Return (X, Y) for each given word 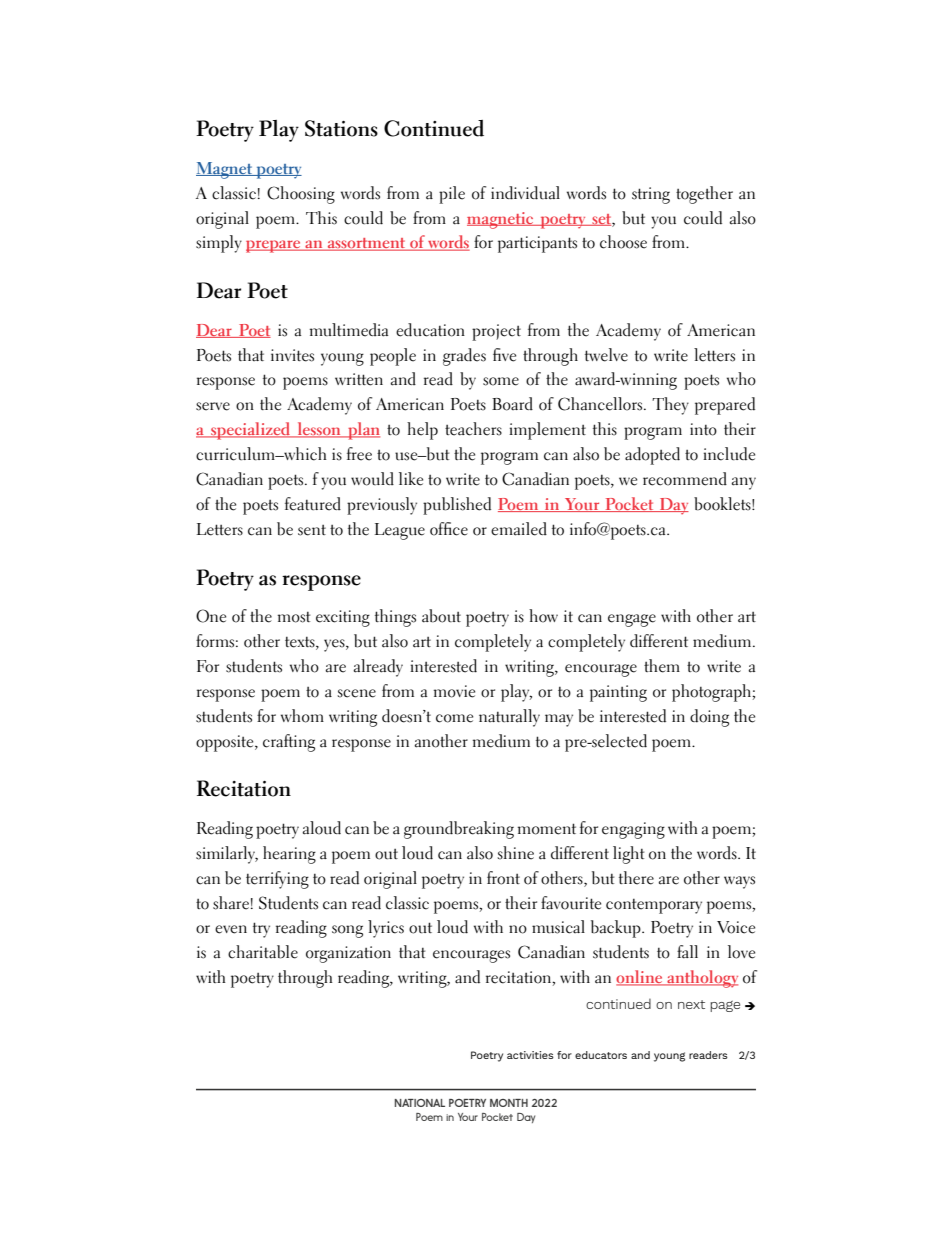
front (503, 878)
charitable (263, 952)
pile (452, 195)
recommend (685, 479)
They (670, 406)
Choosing (301, 195)
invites (292, 355)
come (454, 718)
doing (709, 718)
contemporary (654, 906)
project (496, 332)
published (457, 506)
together (704, 195)
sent (312, 530)
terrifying (277, 880)
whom (302, 716)
